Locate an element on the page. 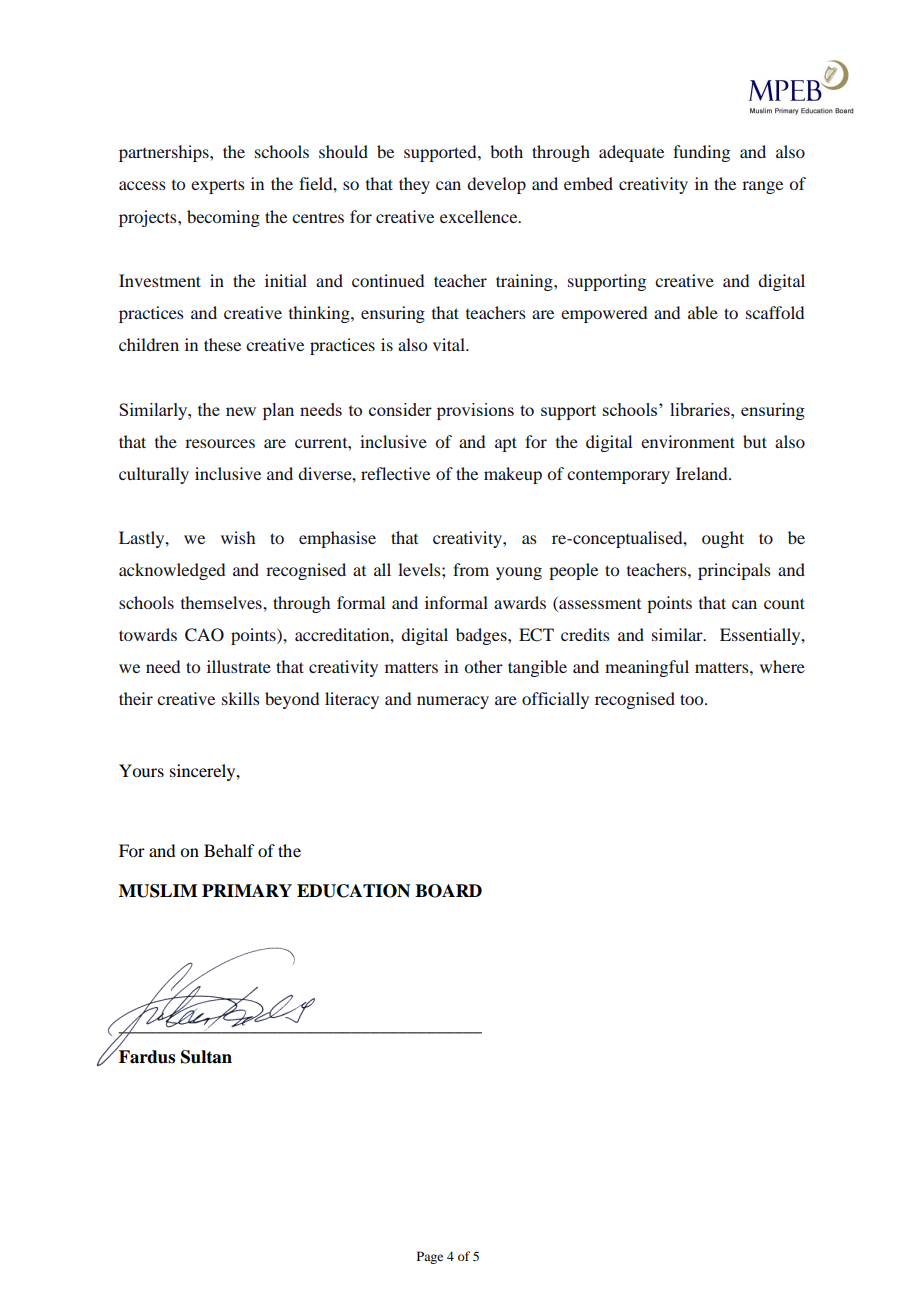  Sultan is located at coordinates (206, 1057).
